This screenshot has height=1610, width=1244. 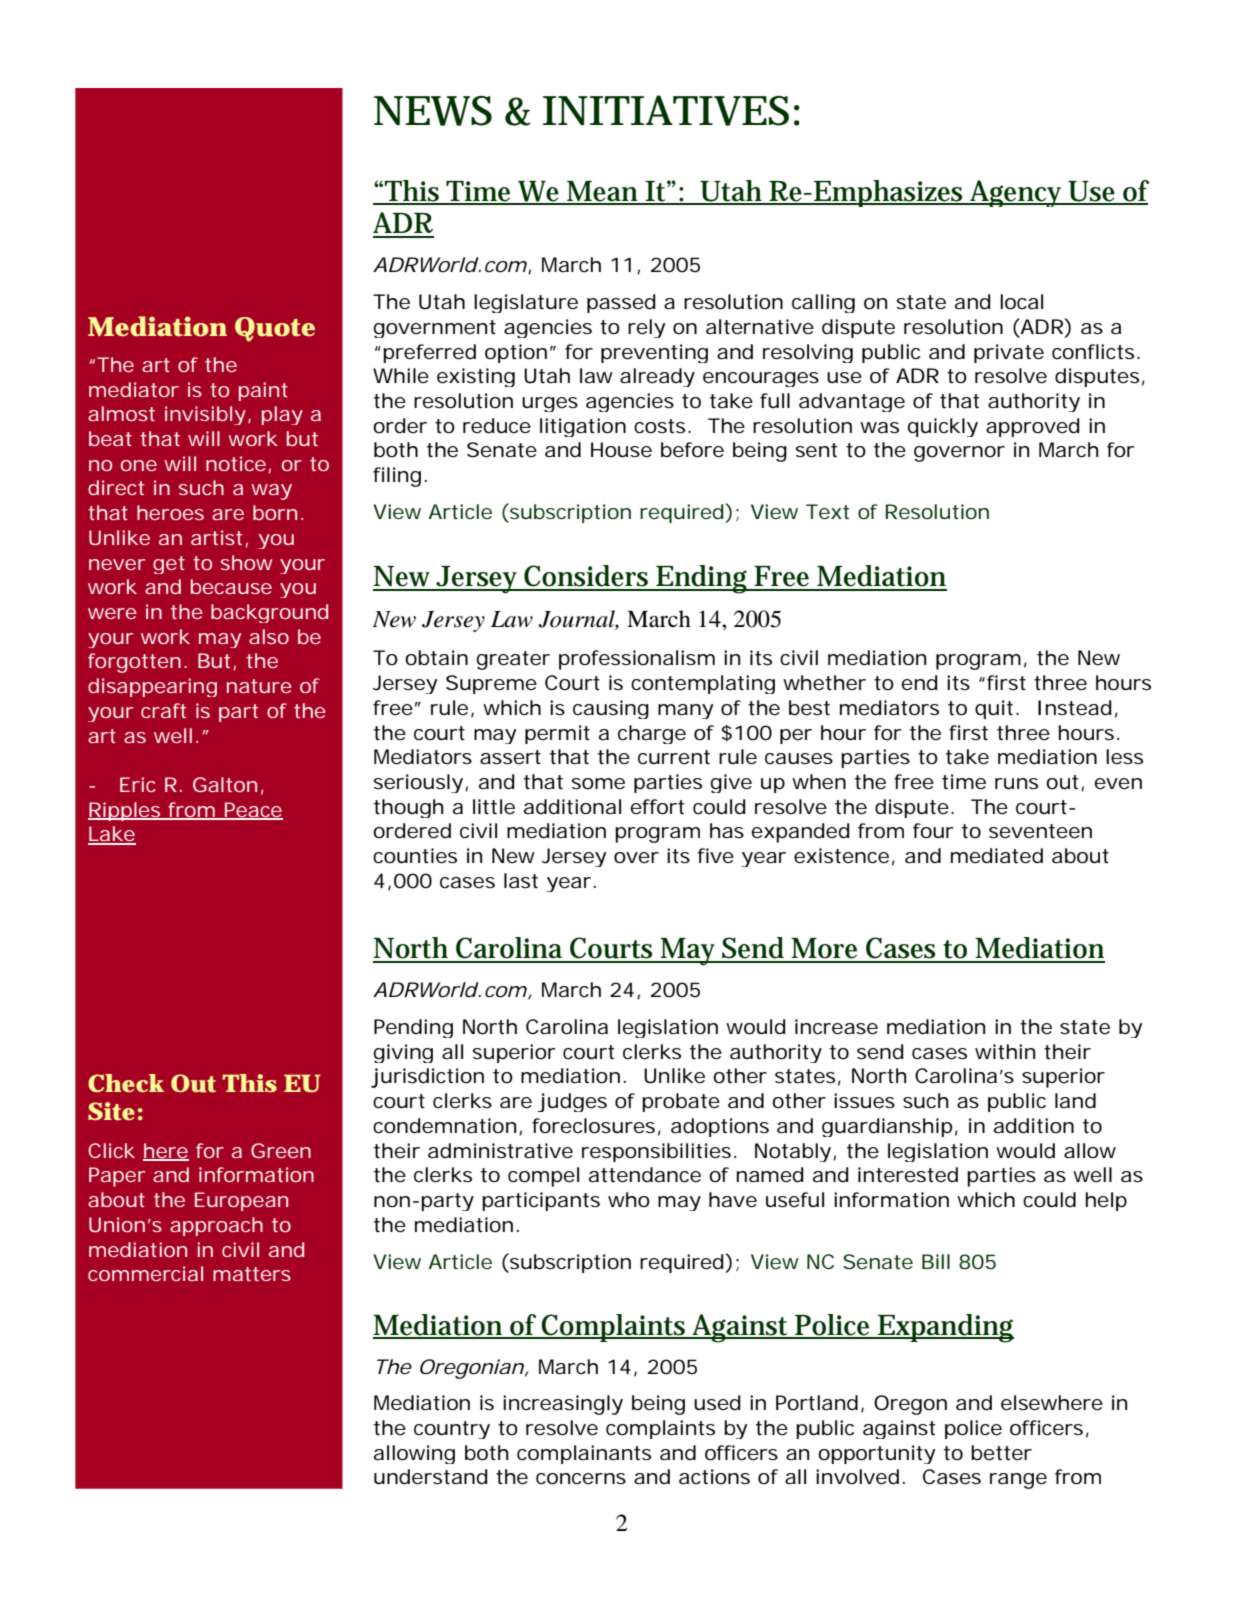 I want to click on foreclosures, so click(x=593, y=1126).
